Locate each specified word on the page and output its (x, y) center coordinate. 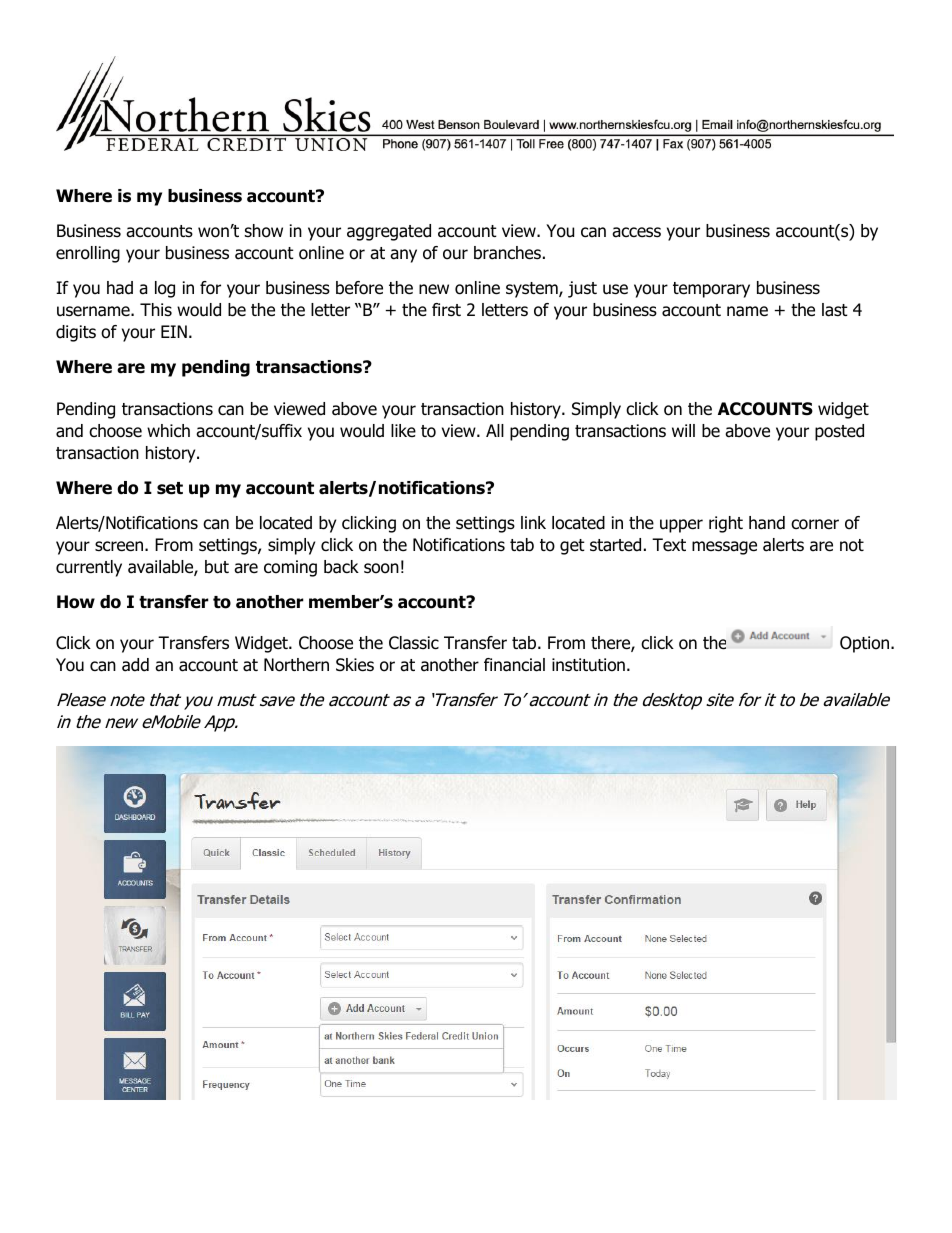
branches (507, 253)
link (533, 522)
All (495, 430)
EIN (174, 331)
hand (767, 523)
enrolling (88, 254)
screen (120, 546)
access (636, 232)
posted (839, 432)
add (135, 665)
